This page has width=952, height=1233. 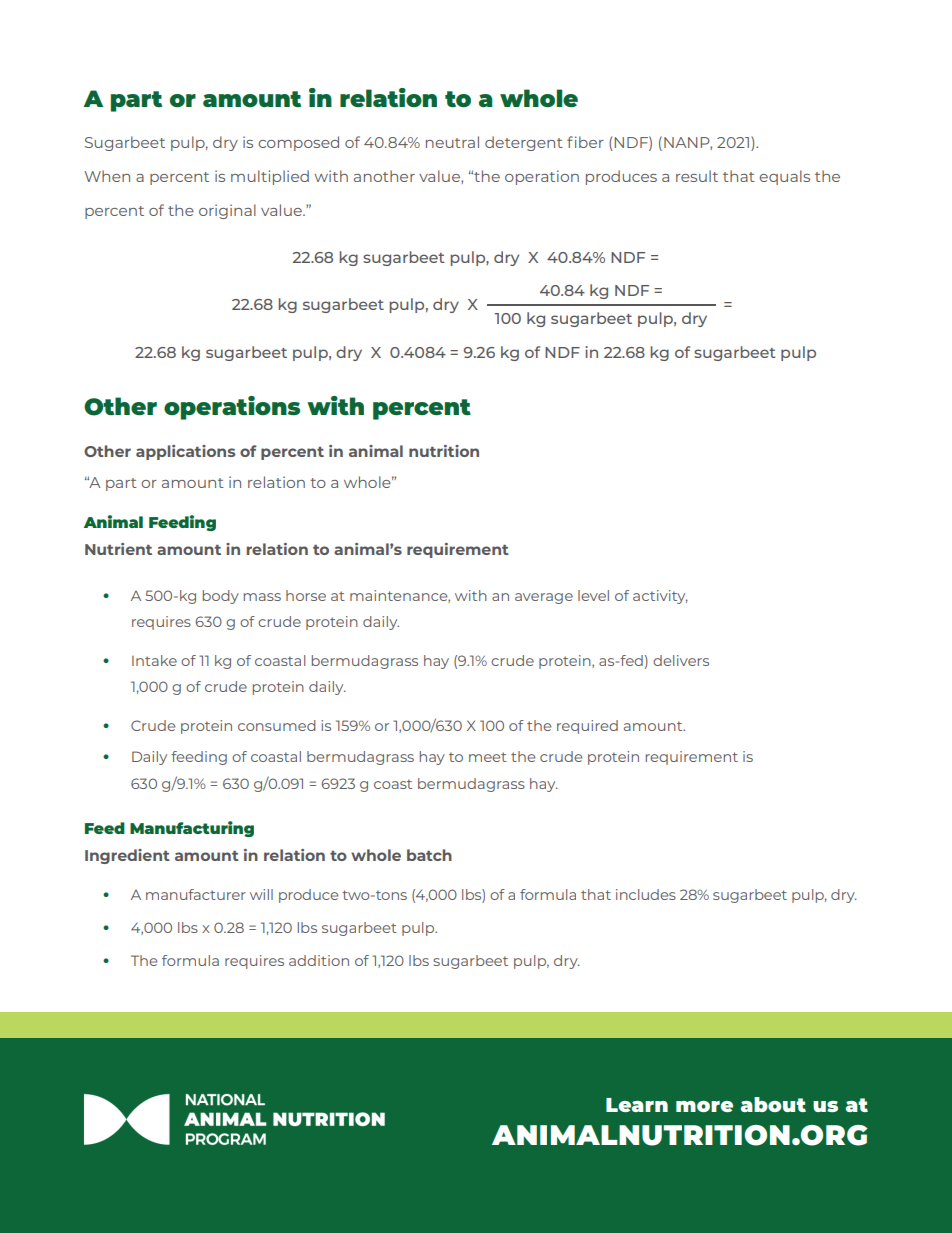 What do you see at coordinates (587, 727) in the page?
I see `required` at bounding box center [587, 727].
